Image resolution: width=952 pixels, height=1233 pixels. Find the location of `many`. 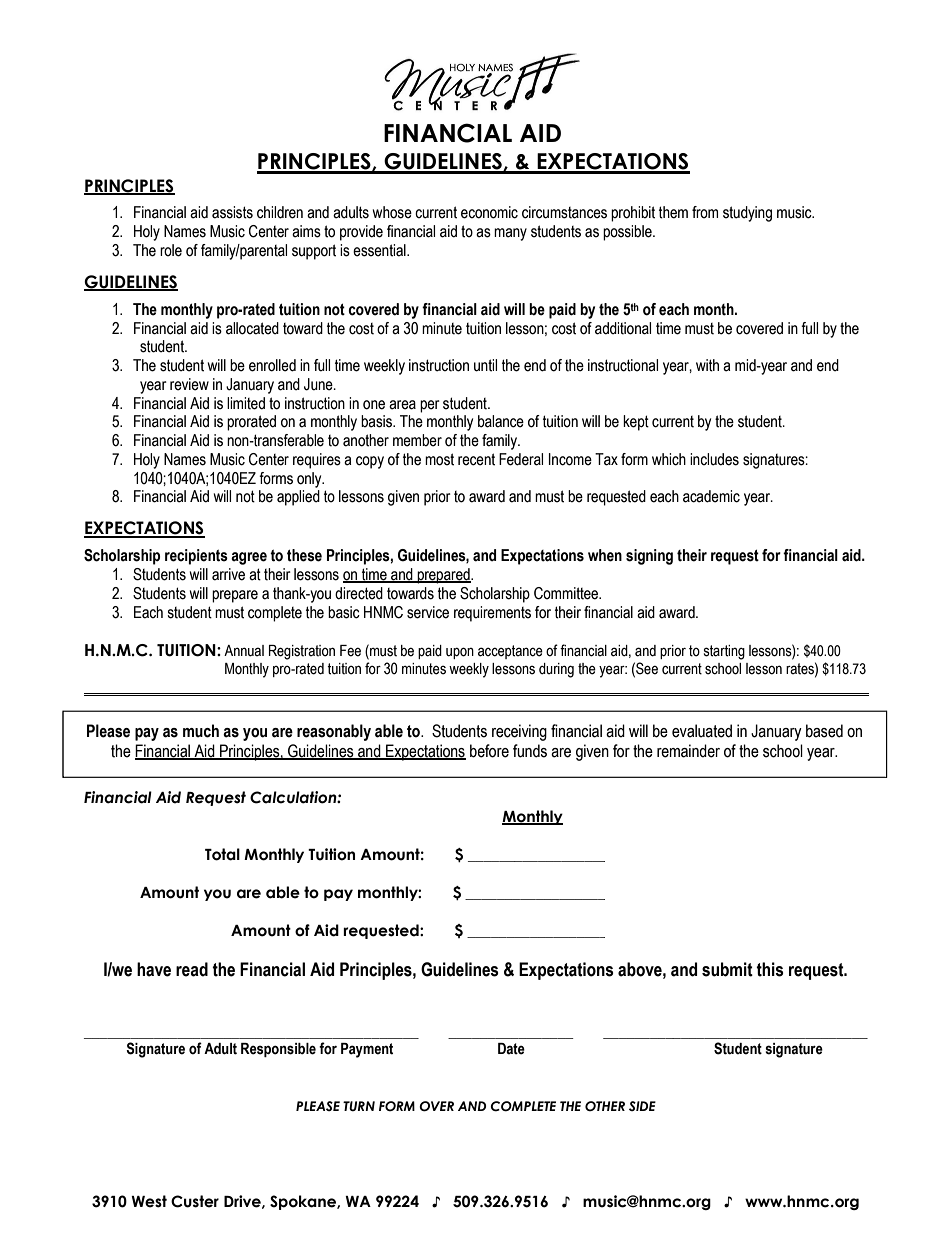

many is located at coordinates (510, 234).
